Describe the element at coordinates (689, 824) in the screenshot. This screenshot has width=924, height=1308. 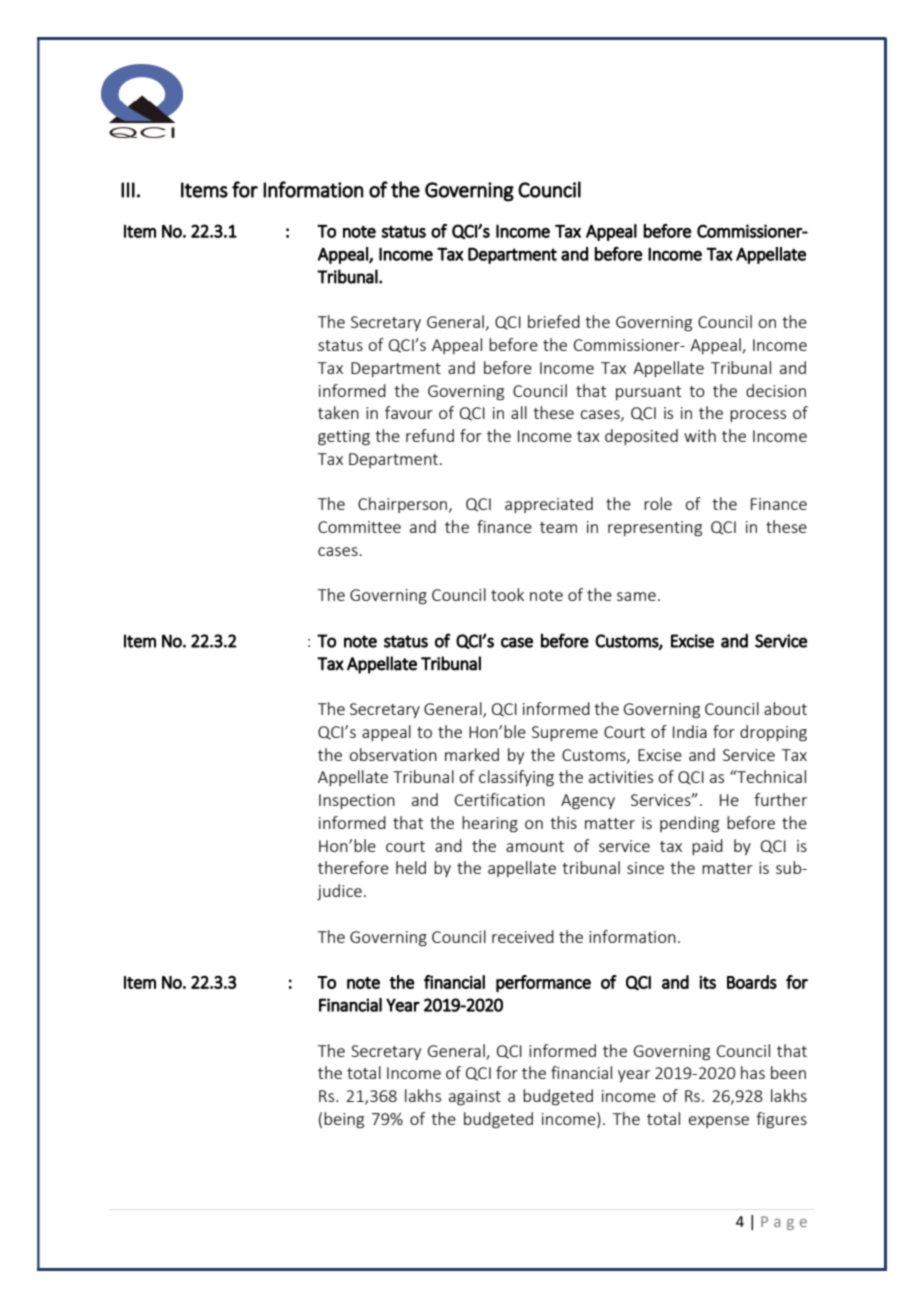
I see `pending` at that location.
